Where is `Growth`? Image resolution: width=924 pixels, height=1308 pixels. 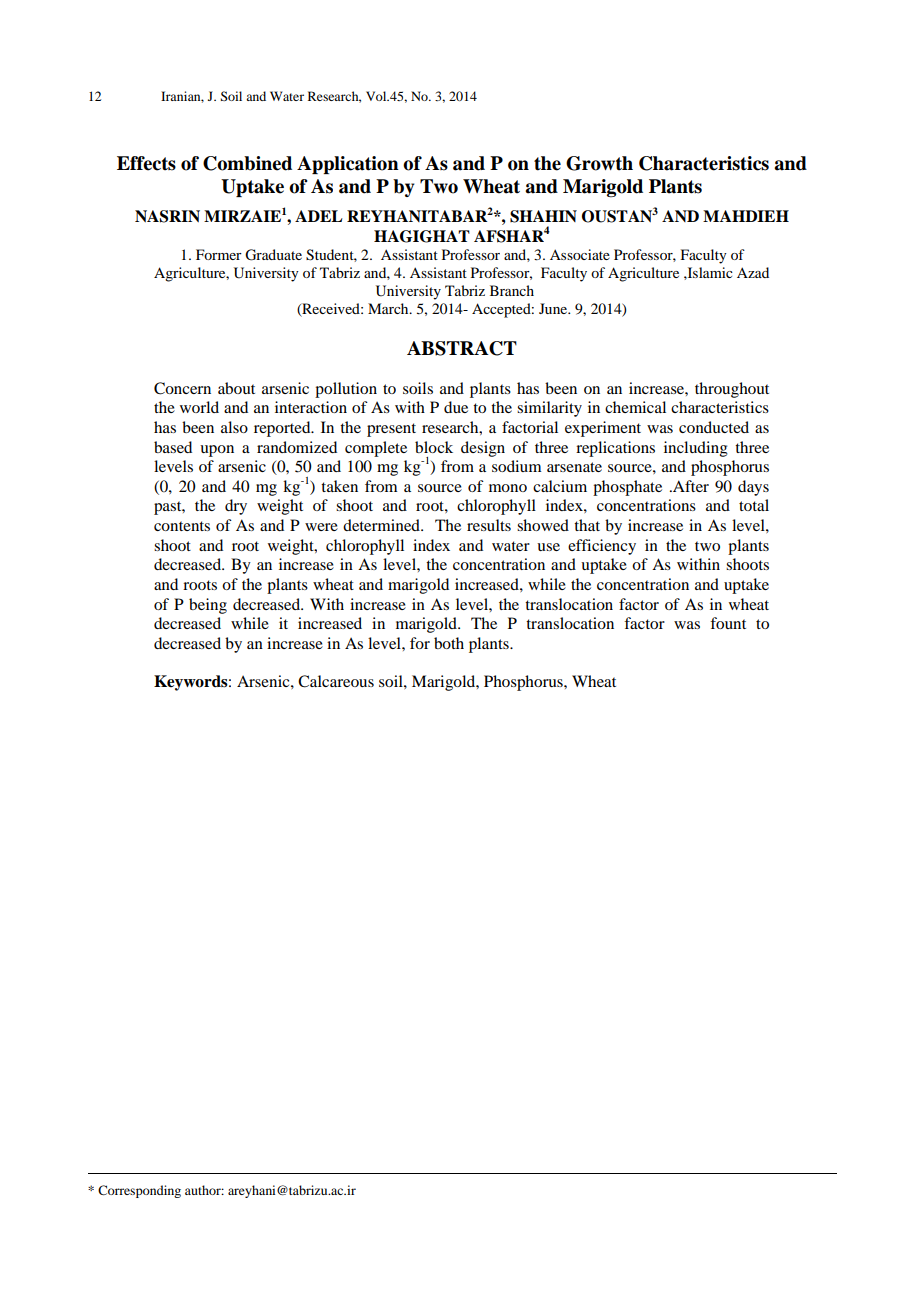
Growth is located at coordinates (599, 163).
